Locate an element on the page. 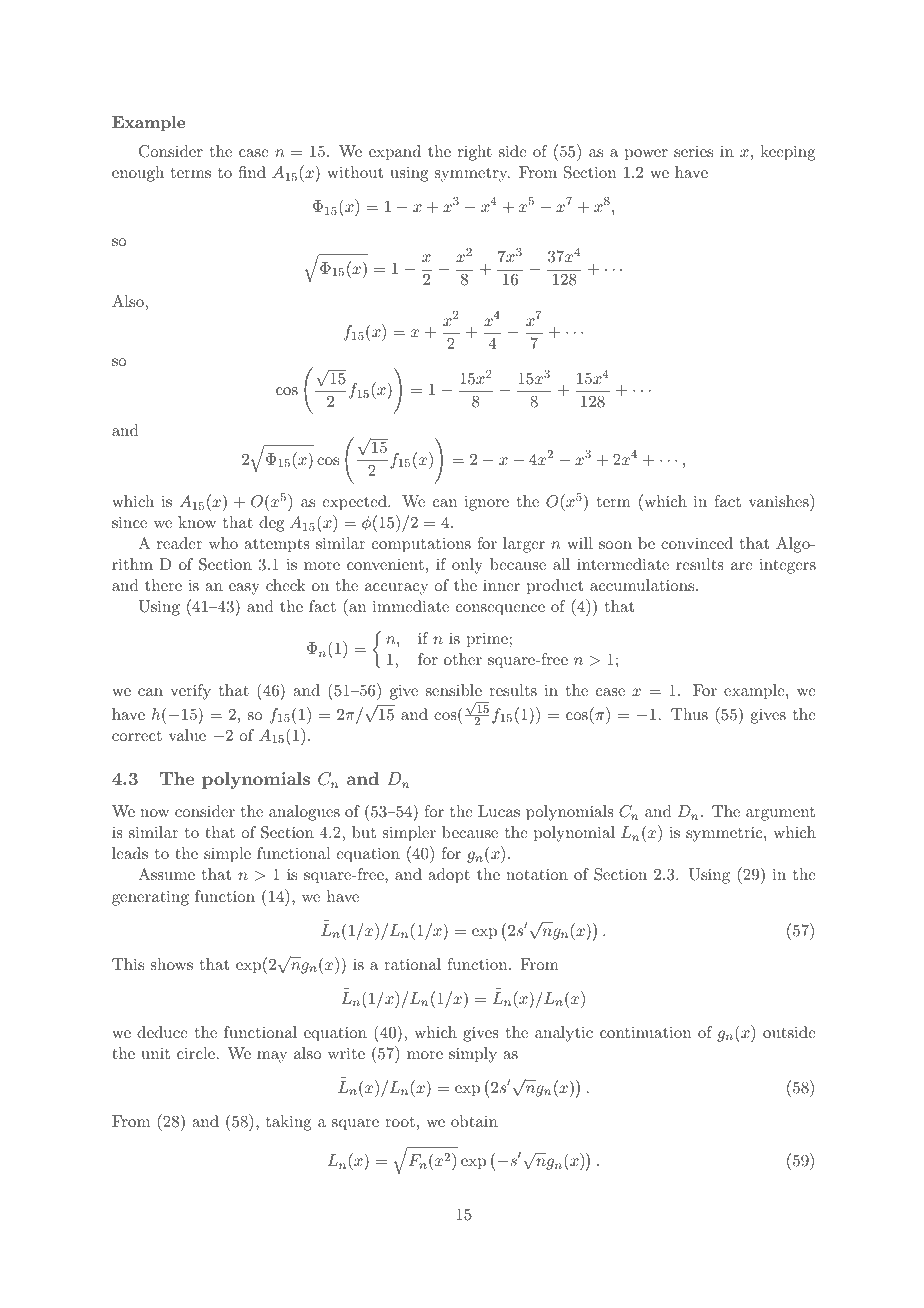  find is located at coordinates (252, 172).
